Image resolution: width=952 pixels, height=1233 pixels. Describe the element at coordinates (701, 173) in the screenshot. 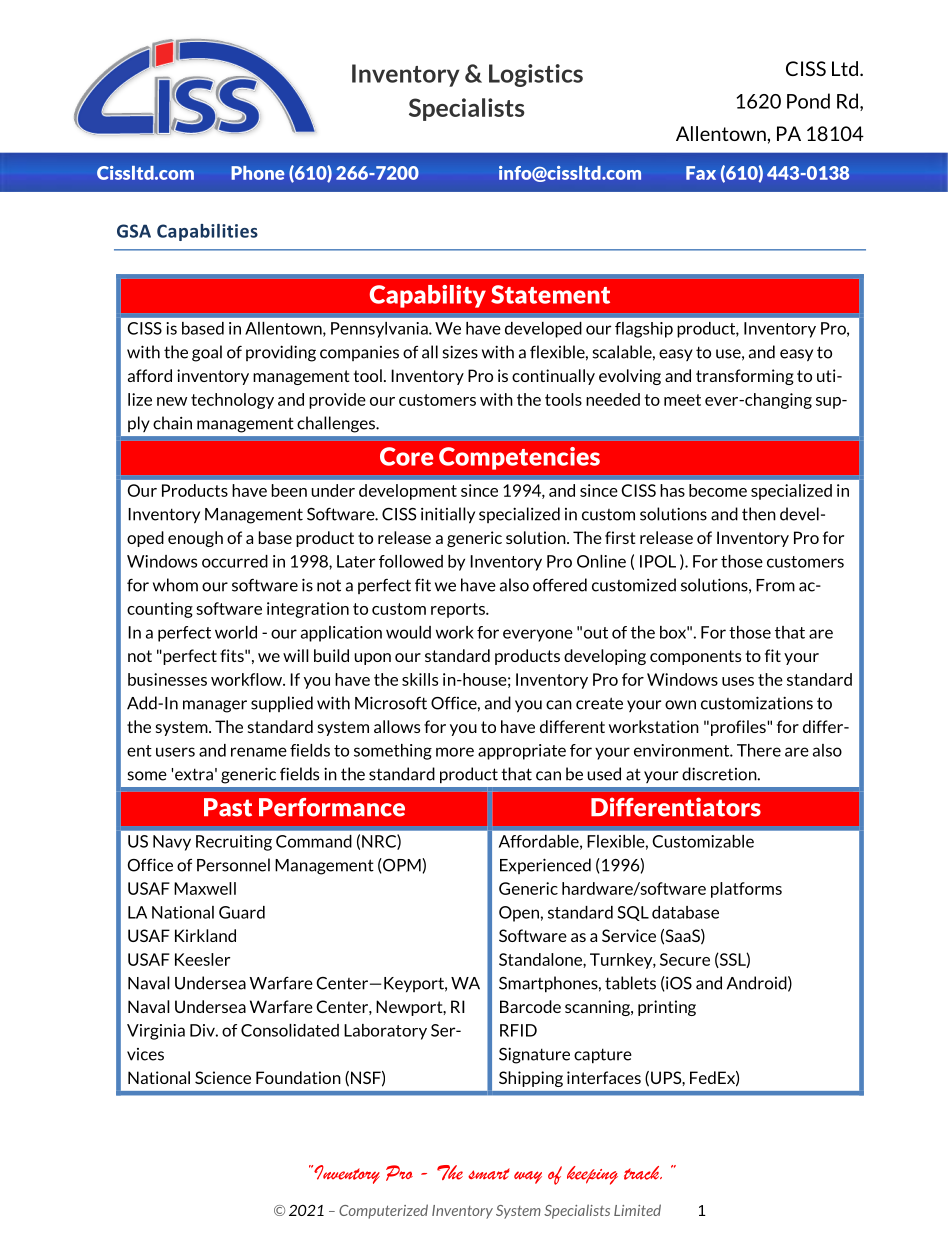

I see `Fax` at that location.
